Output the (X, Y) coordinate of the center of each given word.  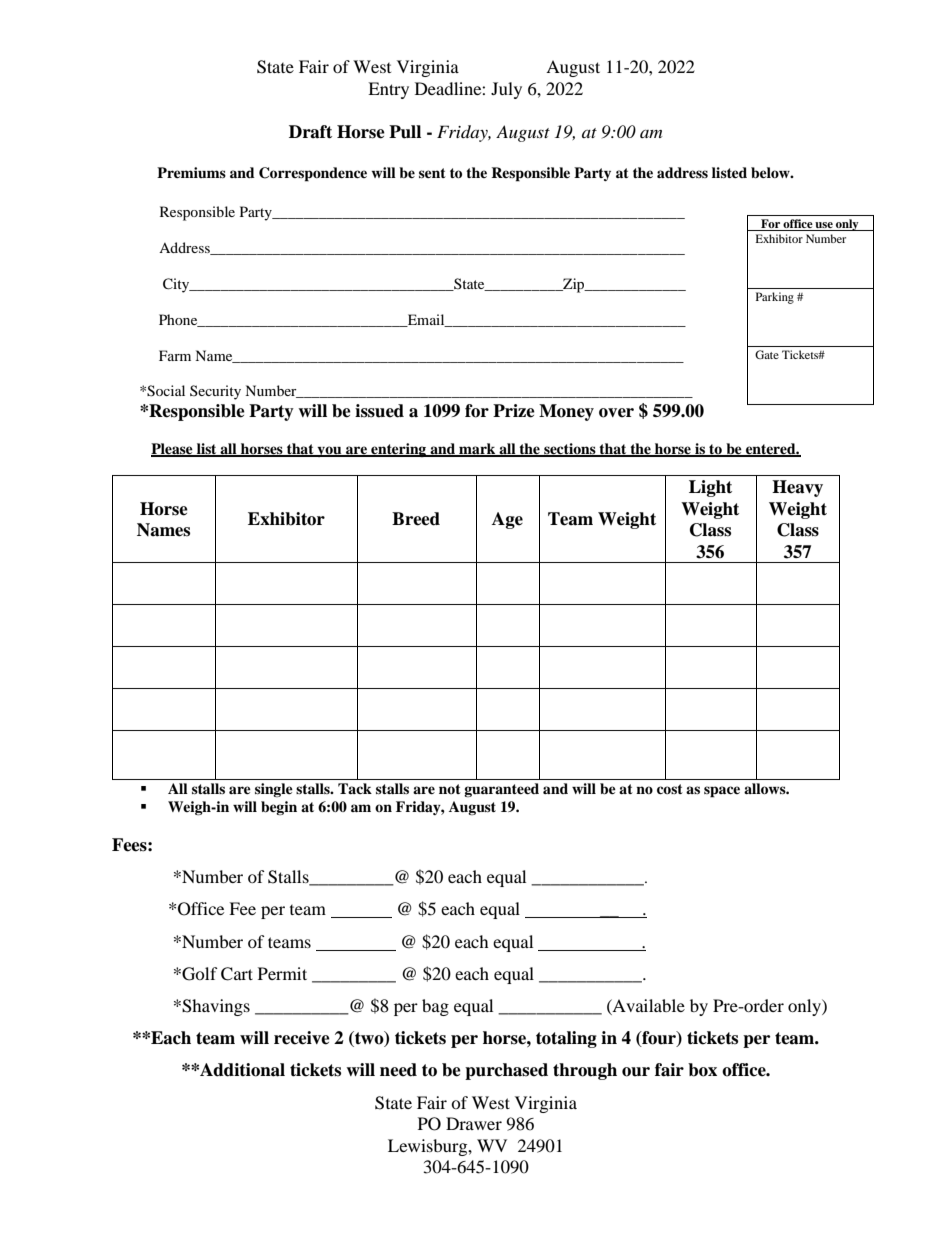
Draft (310, 132)
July (506, 90)
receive (302, 1038)
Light (710, 488)
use (824, 225)
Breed (416, 519)
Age (507, 520)
